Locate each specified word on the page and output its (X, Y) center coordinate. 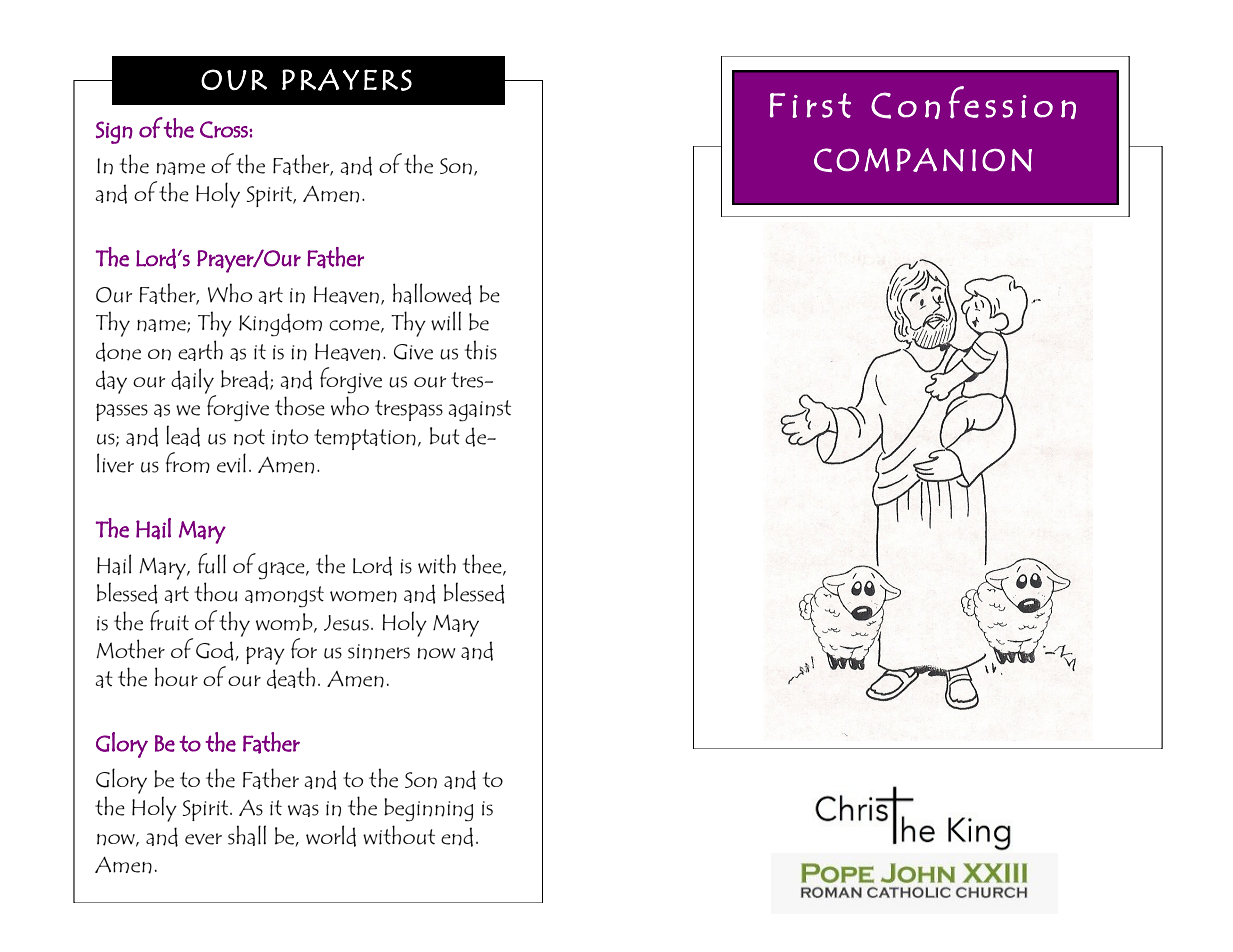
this (481, 350)
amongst (284, 596)
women (363, 597)
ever (203, 839)
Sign (114, 132)
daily (193, 382)
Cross (225, 129)
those (300, 406)
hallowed (432, 294)
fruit (169, 620)
